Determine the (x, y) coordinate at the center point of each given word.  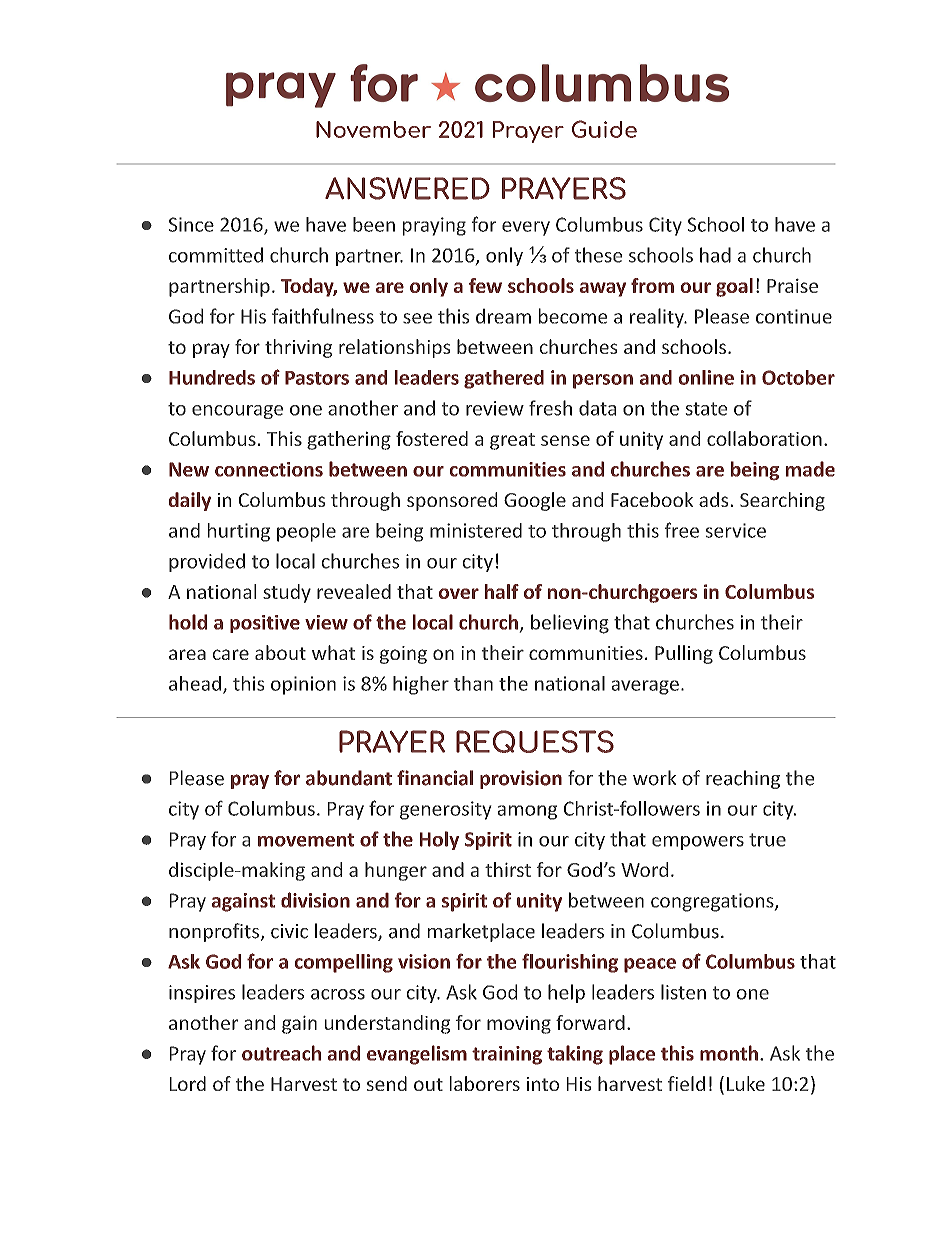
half (502, 591)
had (715, 255)
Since (191, 224)
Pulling (684, 654)
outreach (281, 1053)
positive (265, 624)
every (526, 228)
